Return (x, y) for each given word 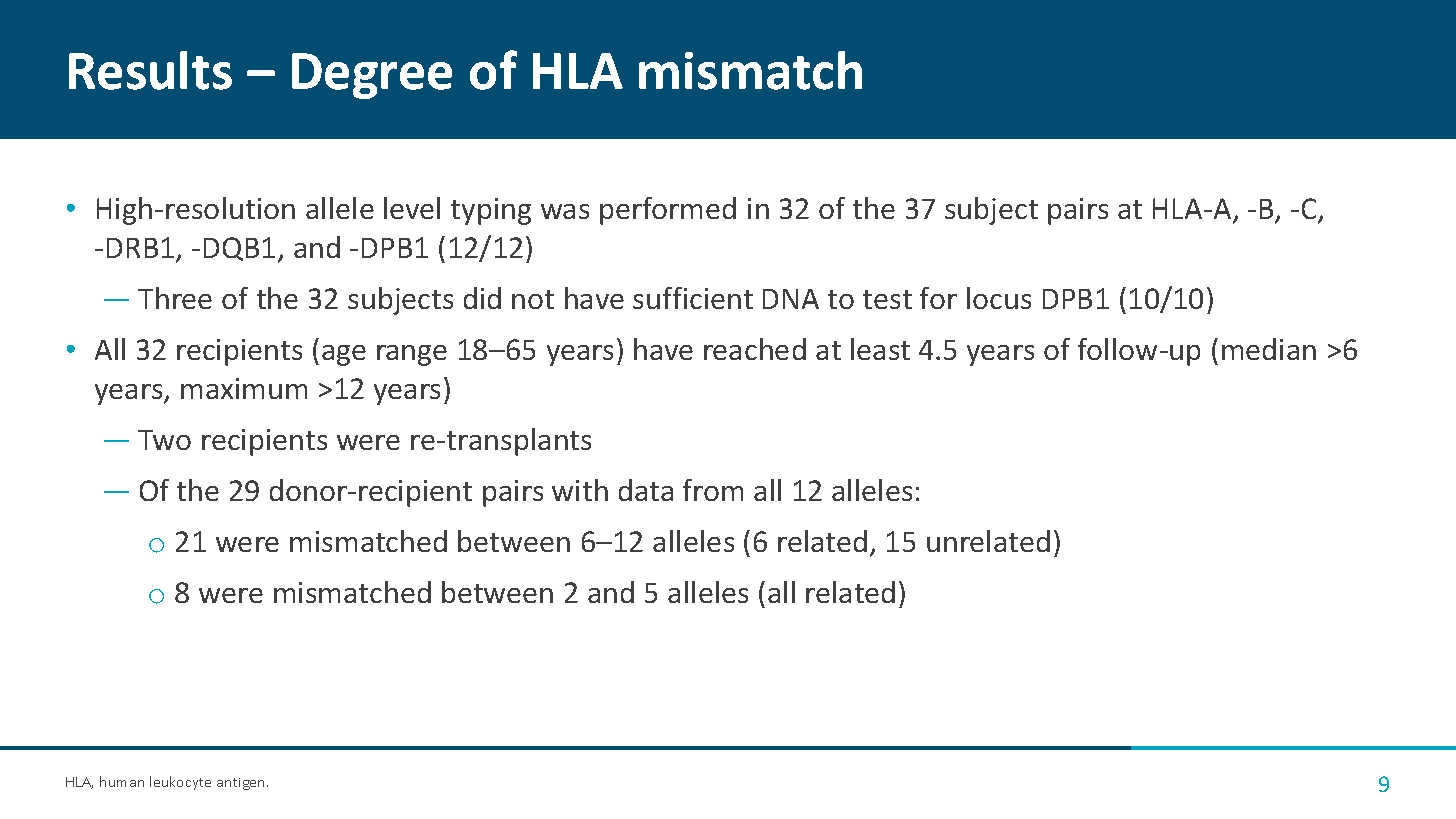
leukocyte (180, 783)
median (1269, 349)
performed (668, 211)
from (713, 490)
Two (164, 440)
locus (999, 298)
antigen (242, 784)
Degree (372, 76)
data (646, 490)
